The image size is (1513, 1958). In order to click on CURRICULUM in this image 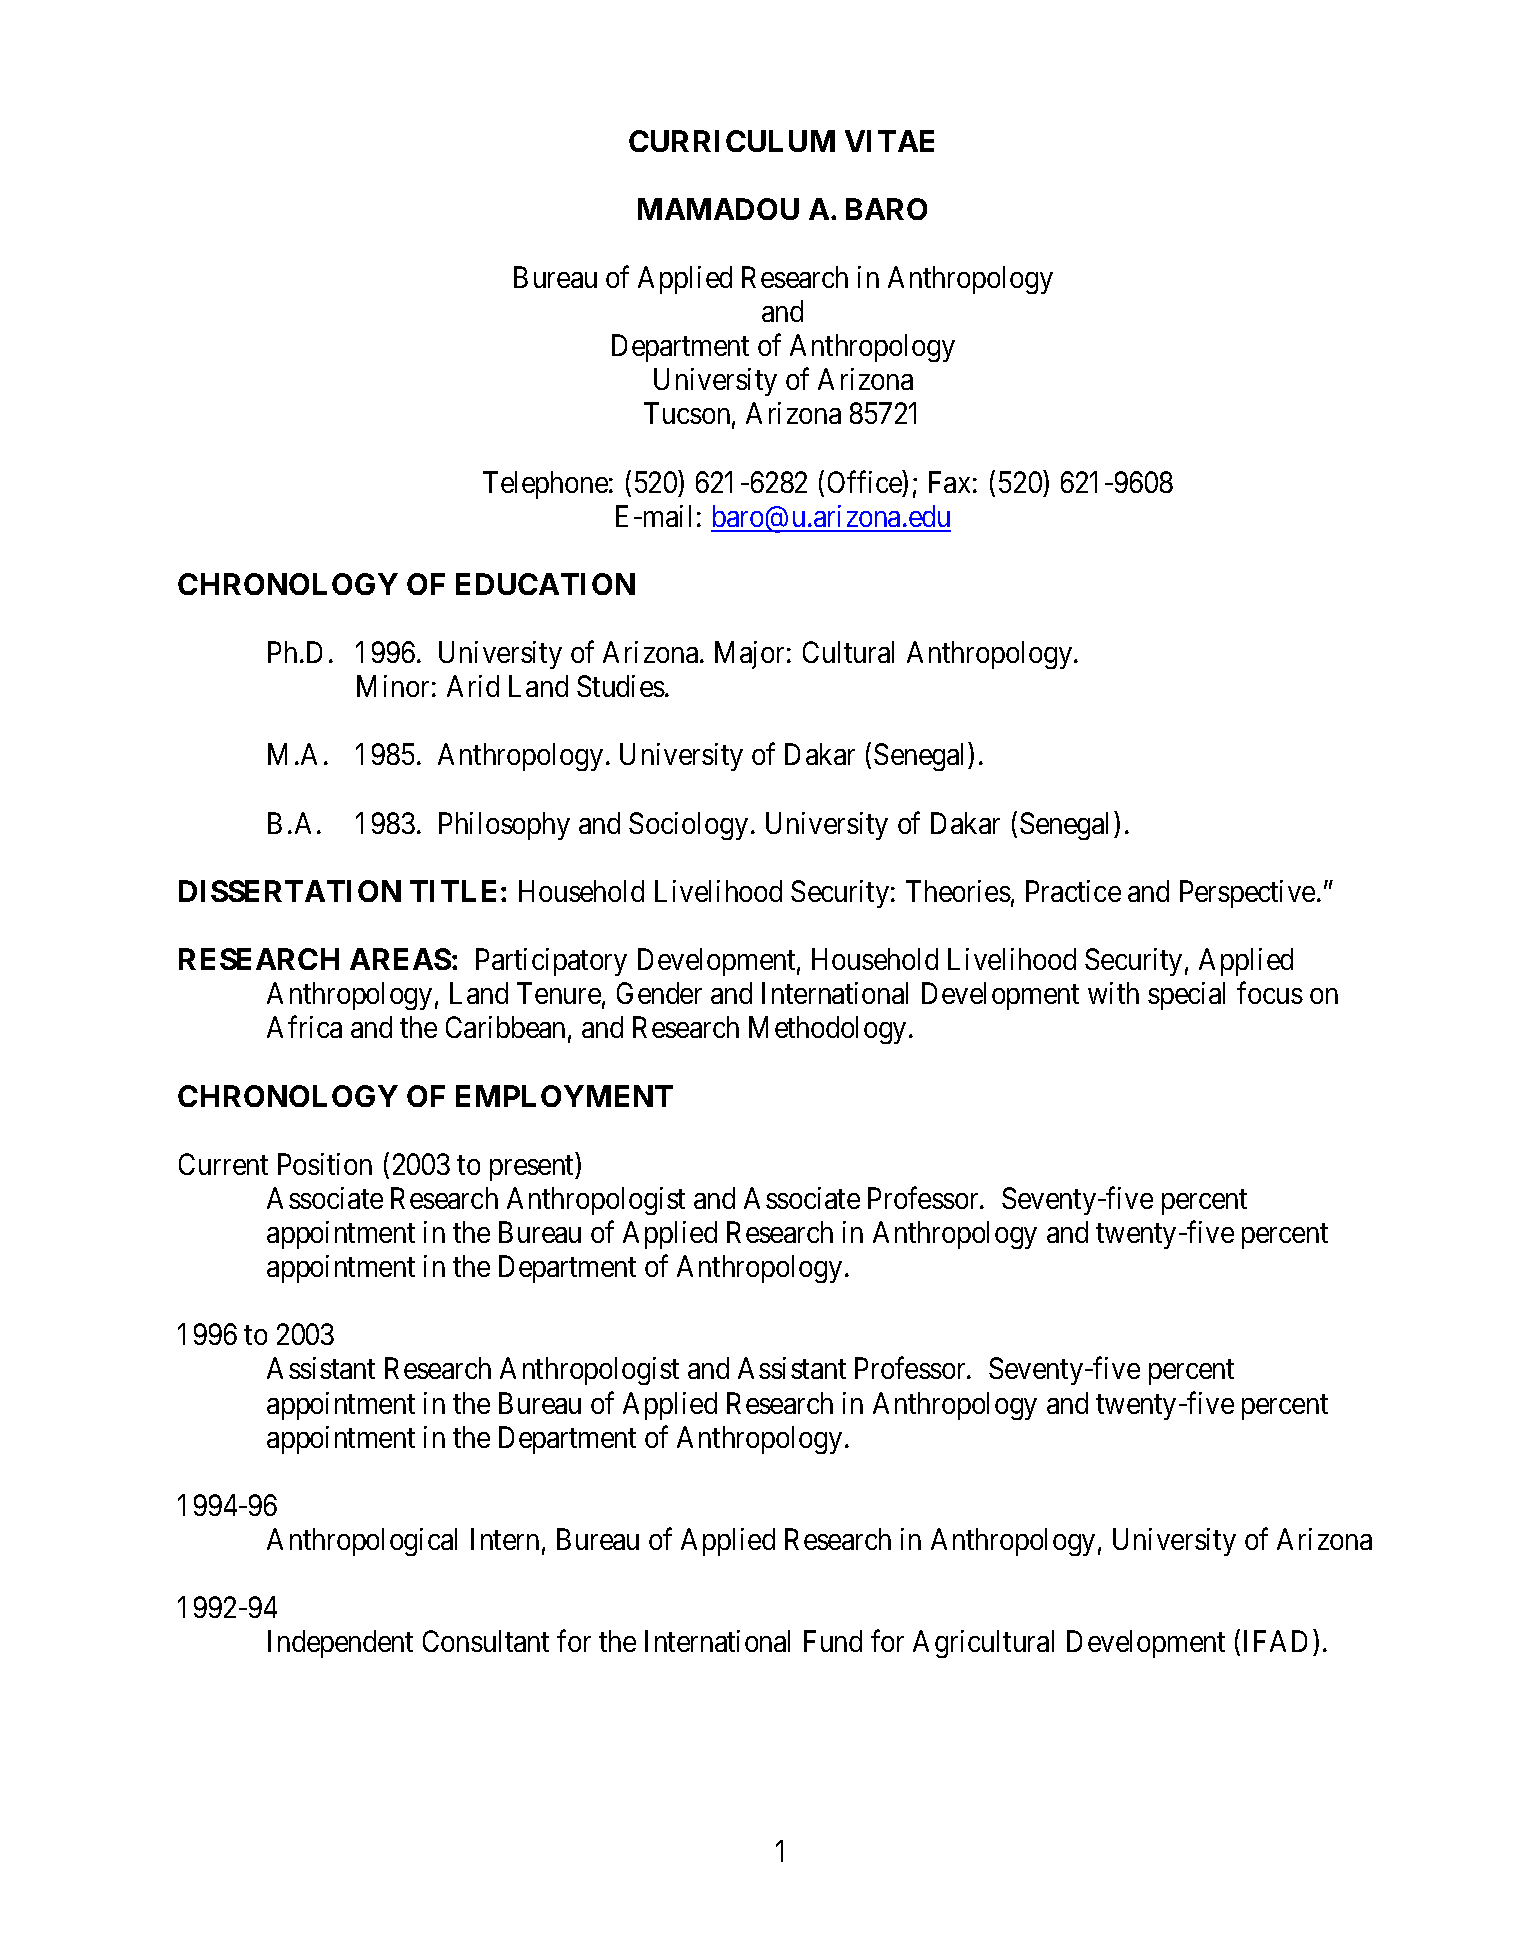, I will do `click(732, 141)`.
